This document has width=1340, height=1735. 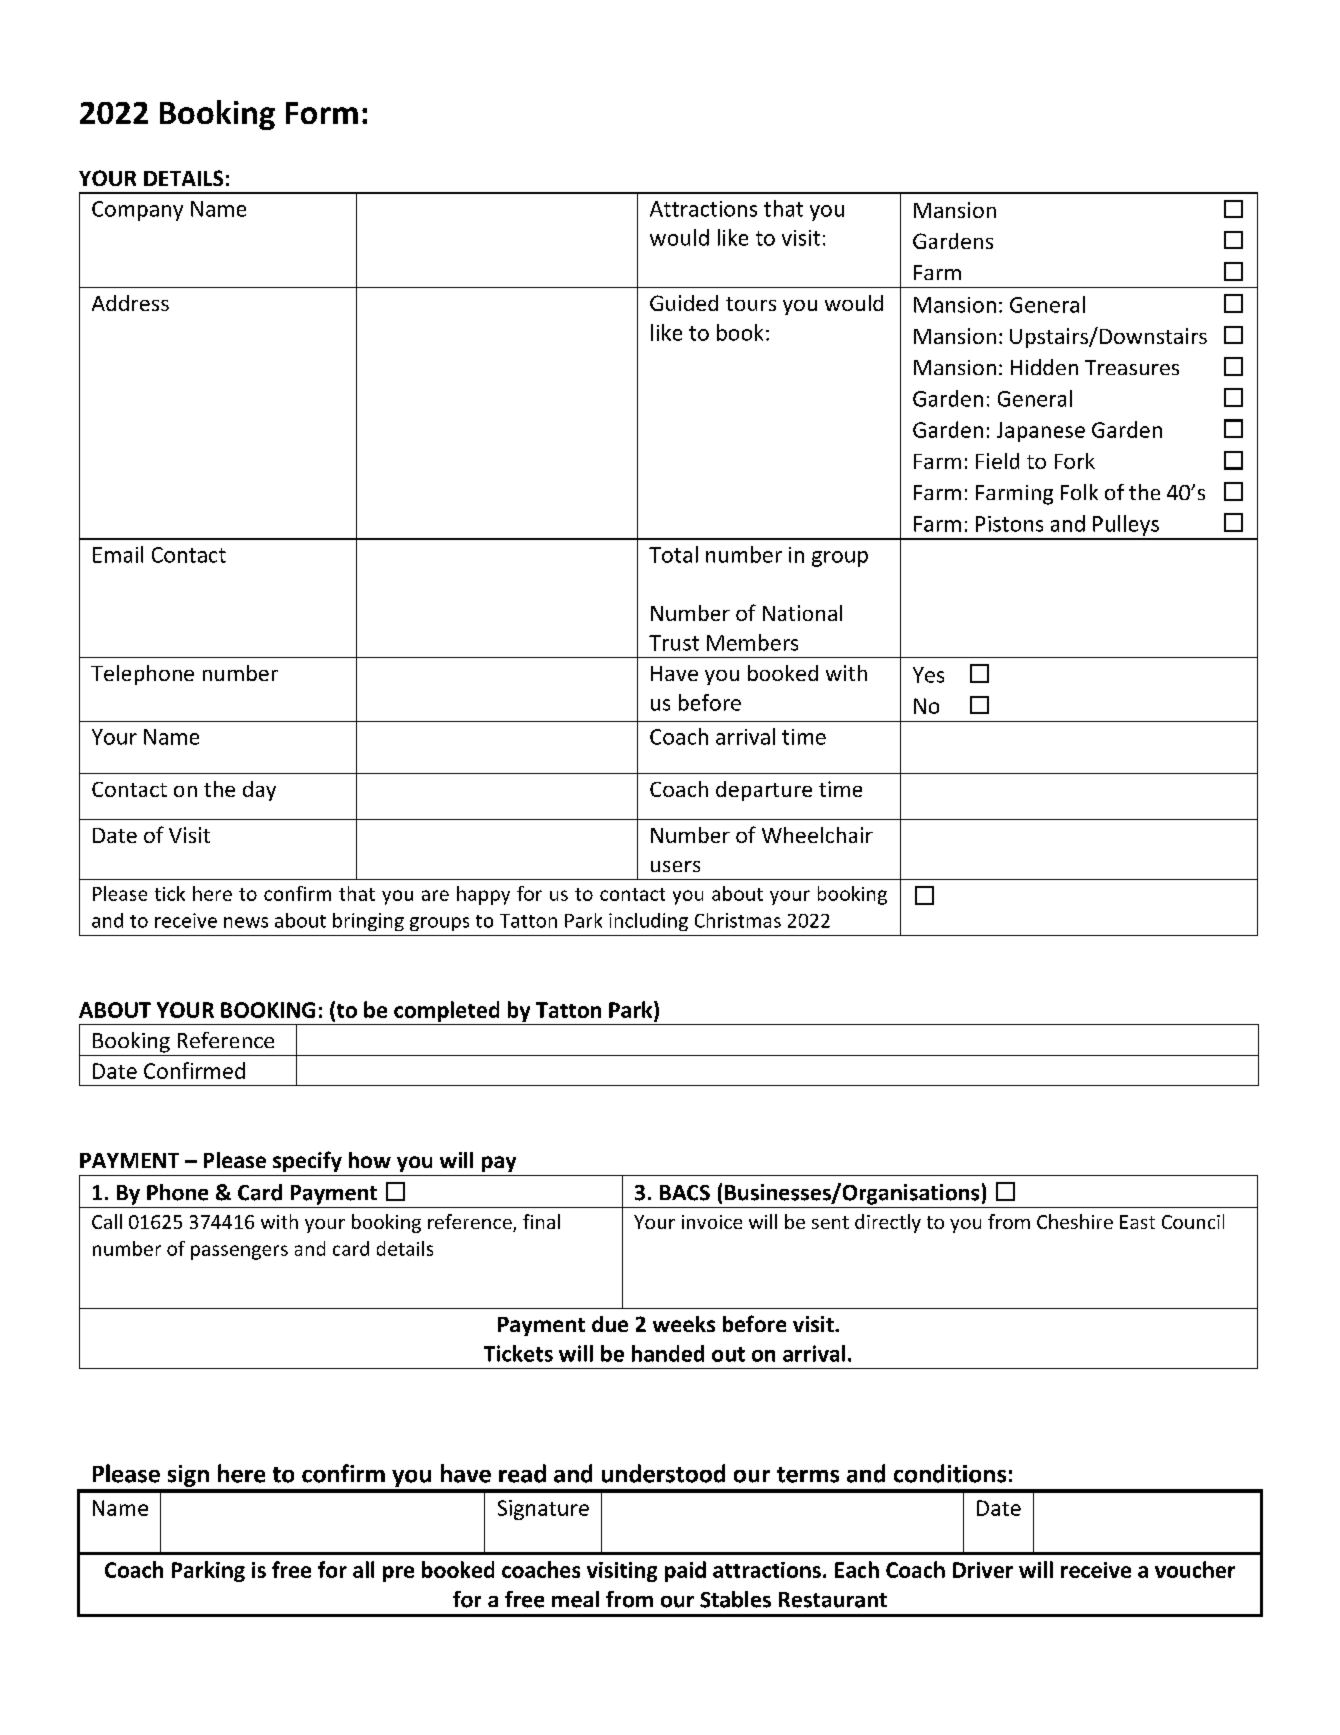 I want to click on Guided, so click(x=684, y=303).
